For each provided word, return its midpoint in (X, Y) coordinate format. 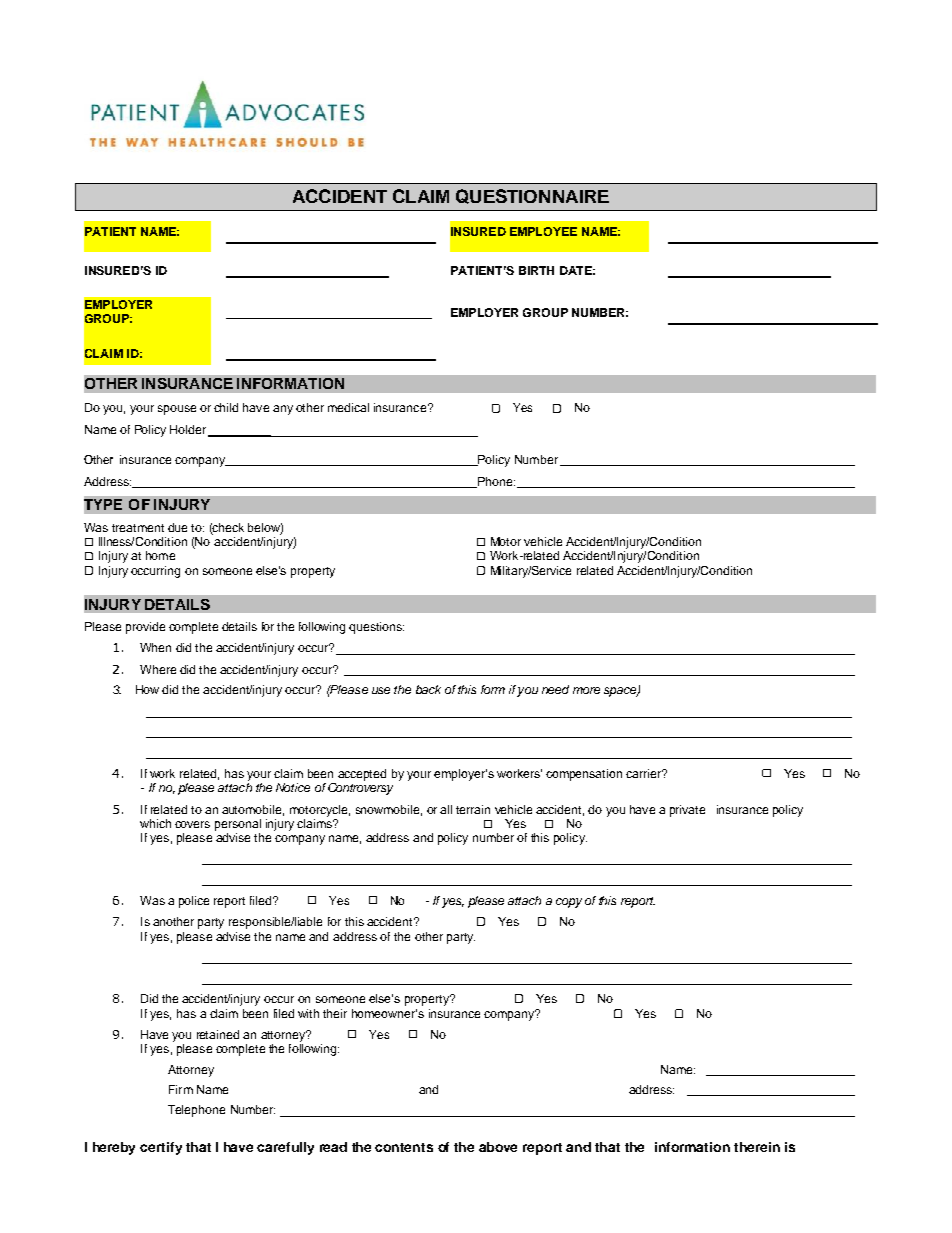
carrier (645, 773)
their (335, 1013)
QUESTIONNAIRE (532, 196)
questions (376, 628)
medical (348, 407)
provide (145, 628)
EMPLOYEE (543, 231)
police (194, 902)
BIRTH (536, 270)
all (446, 809)
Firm (181, 1089)
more (586, 690)
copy (569, 903)
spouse (177, 410)
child (226, 407)
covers (192, 824)
